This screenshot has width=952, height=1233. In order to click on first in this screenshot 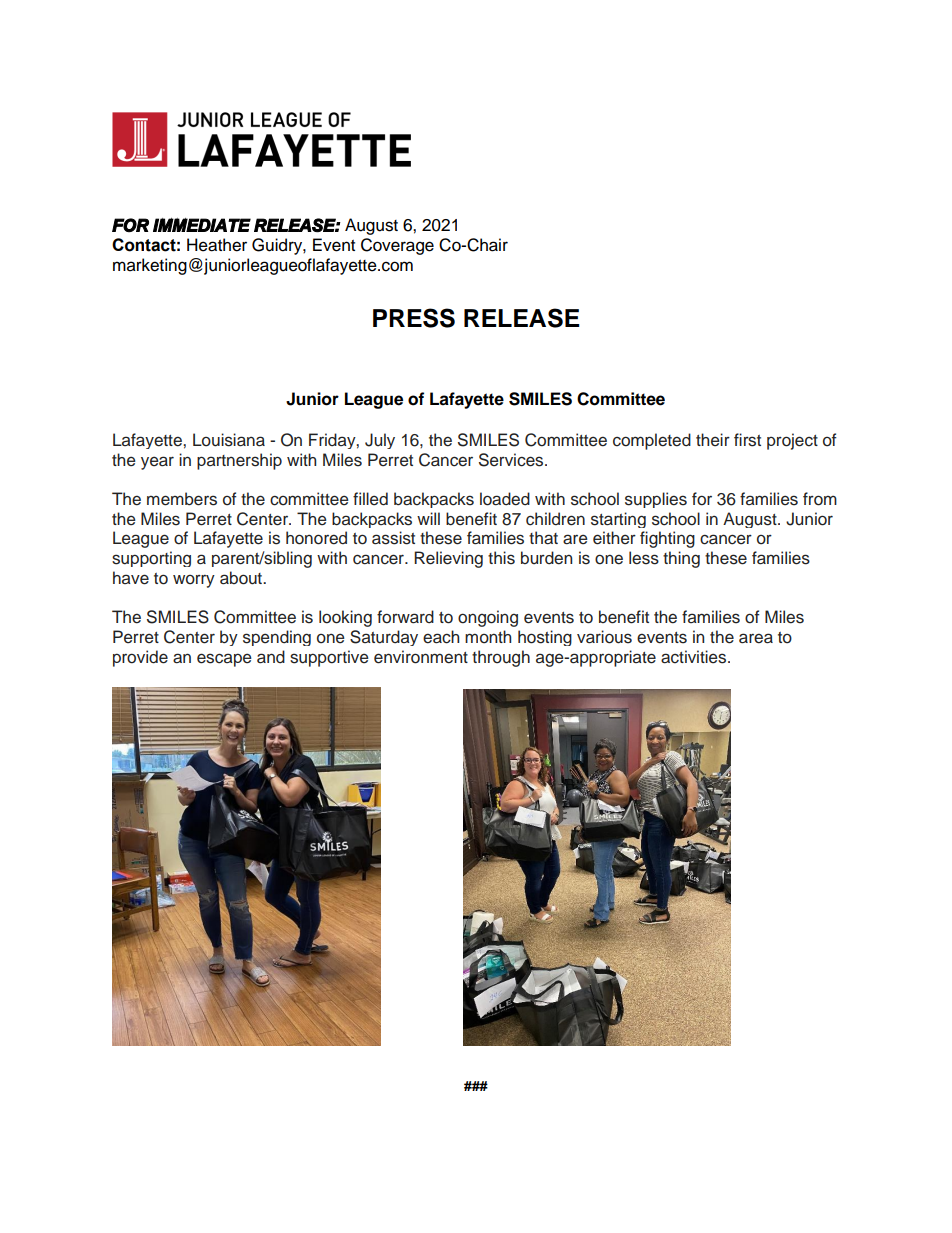, I will do `click(747, 440)`.
